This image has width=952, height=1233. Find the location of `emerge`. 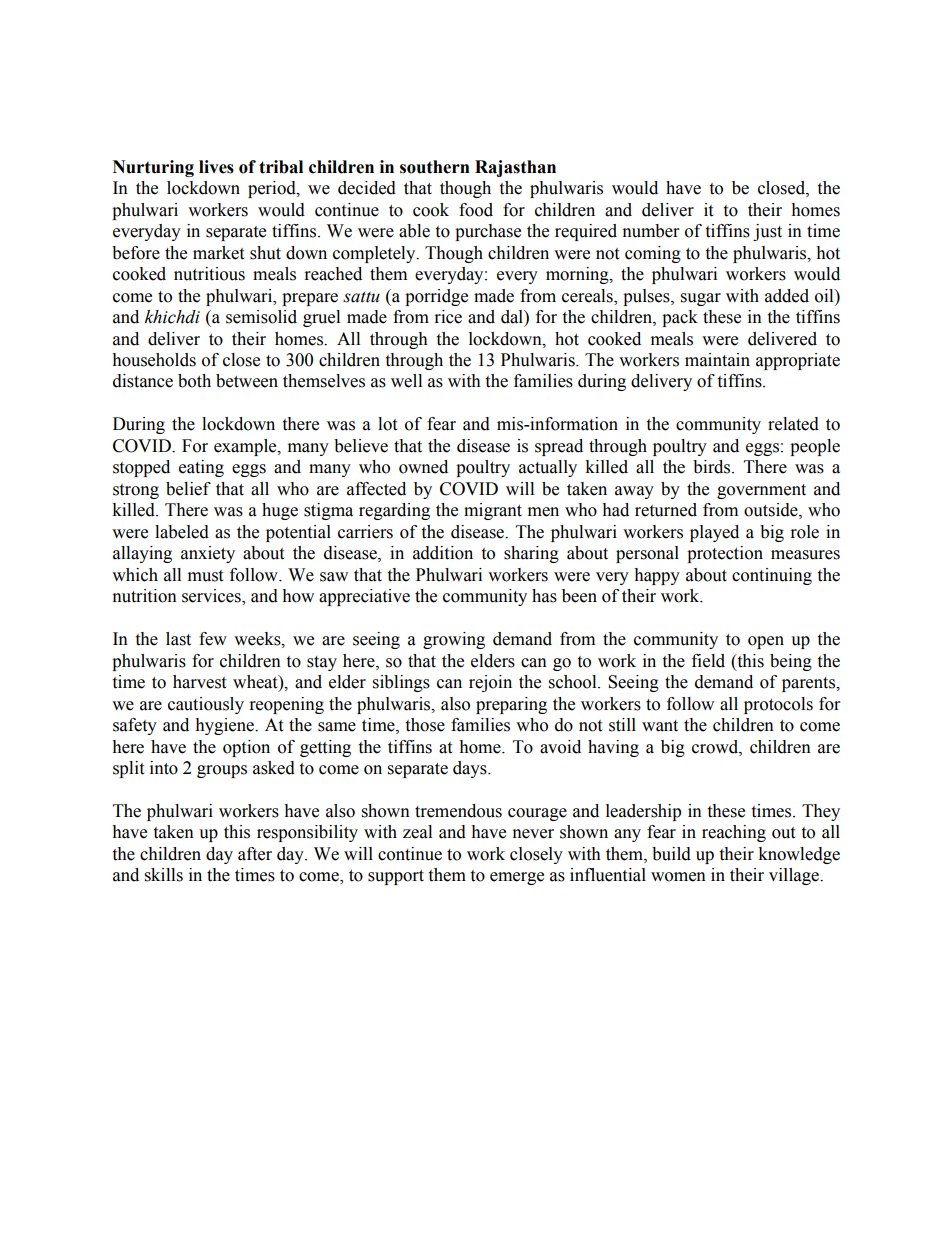

emerge is located at coordinates (517, 878).
